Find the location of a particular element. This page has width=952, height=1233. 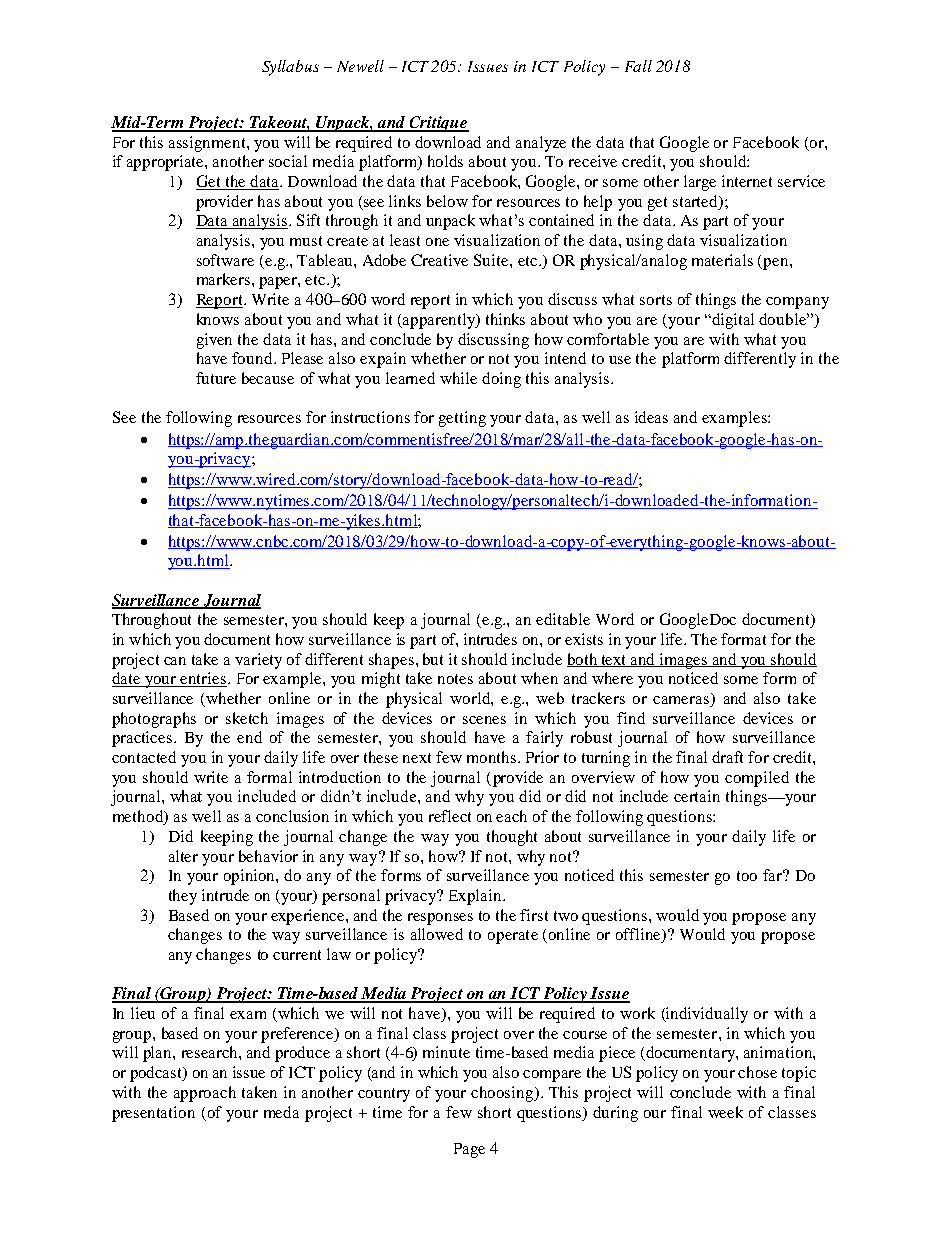

contacted is located at coordinates (144, 757).
